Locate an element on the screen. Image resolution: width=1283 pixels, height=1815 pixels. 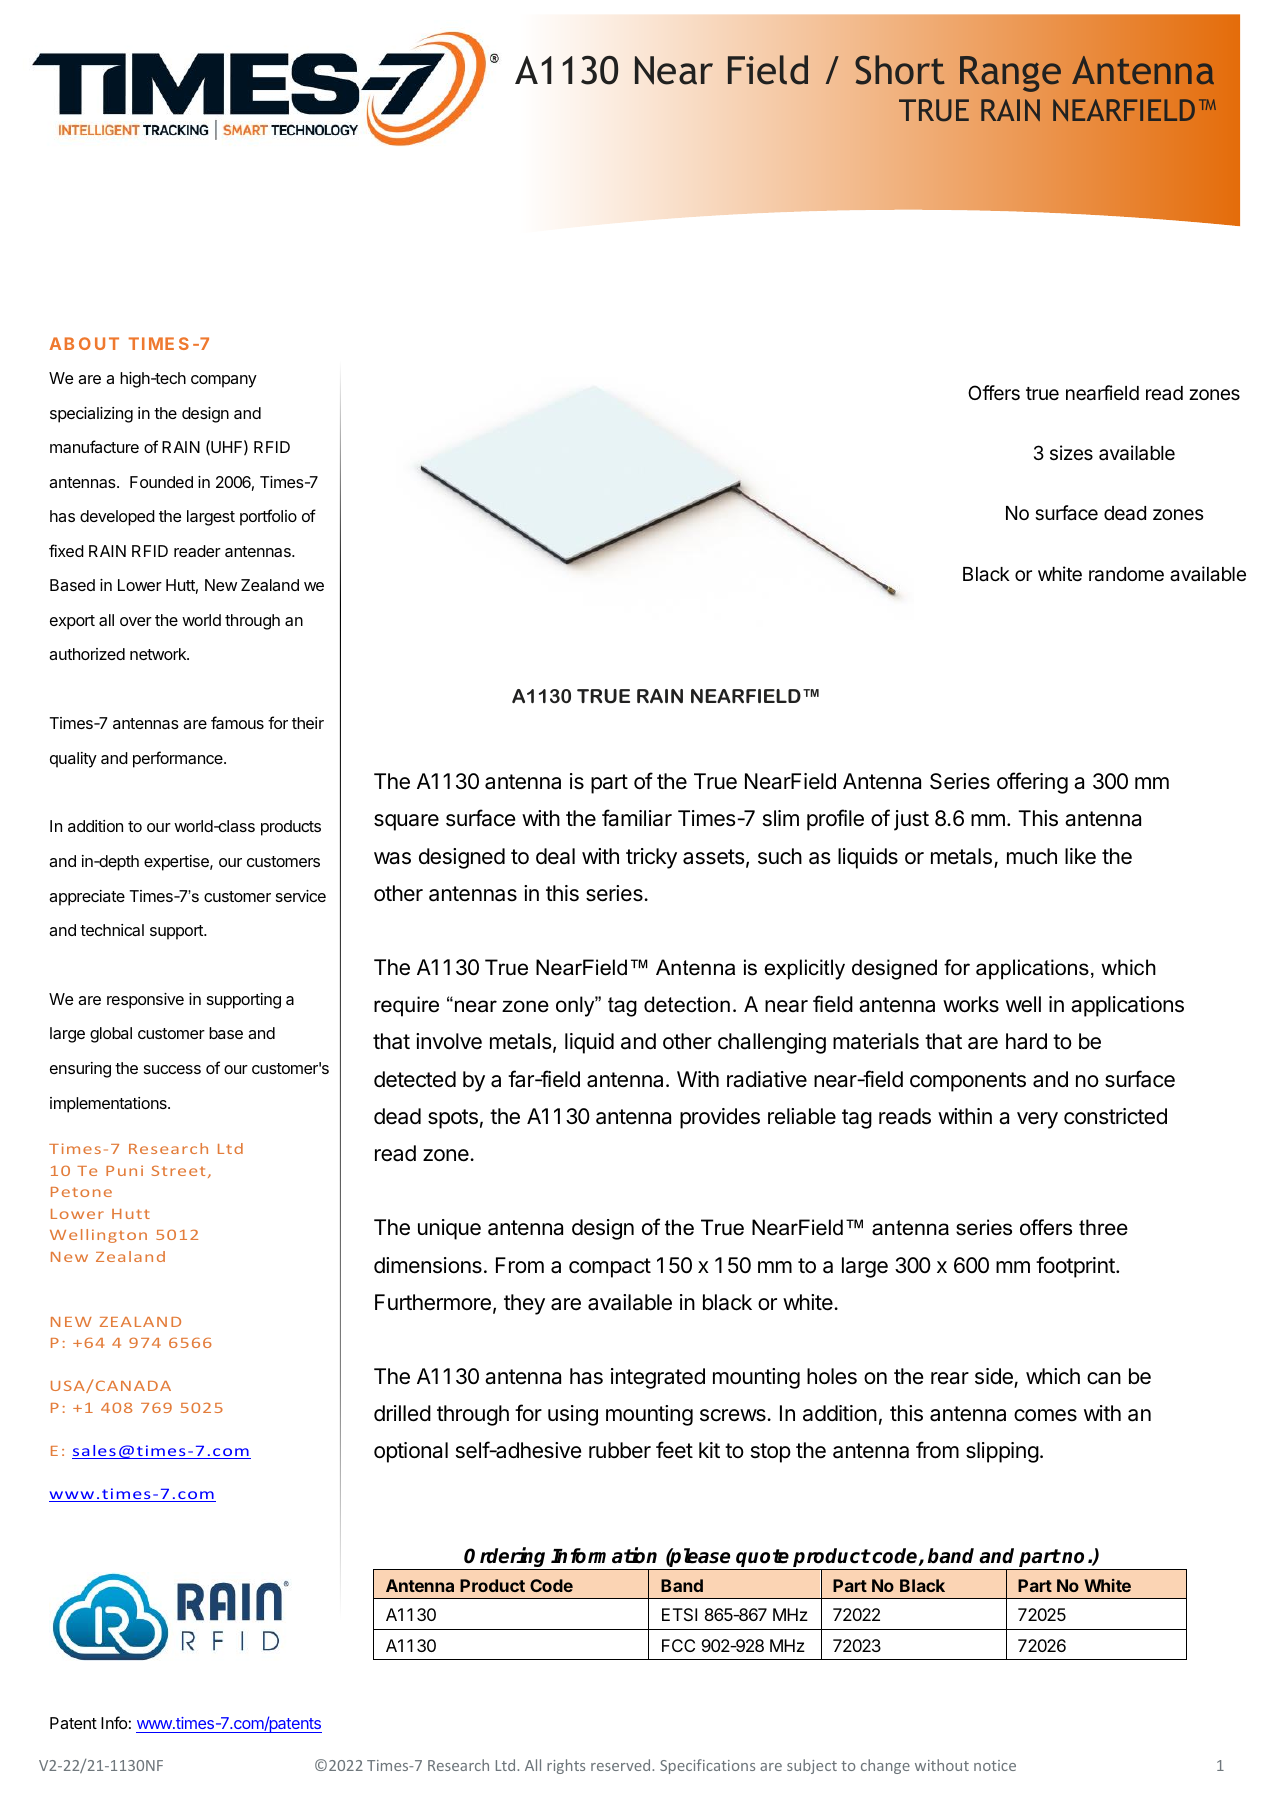
Ordering is located at coordinates (506, 1558).
